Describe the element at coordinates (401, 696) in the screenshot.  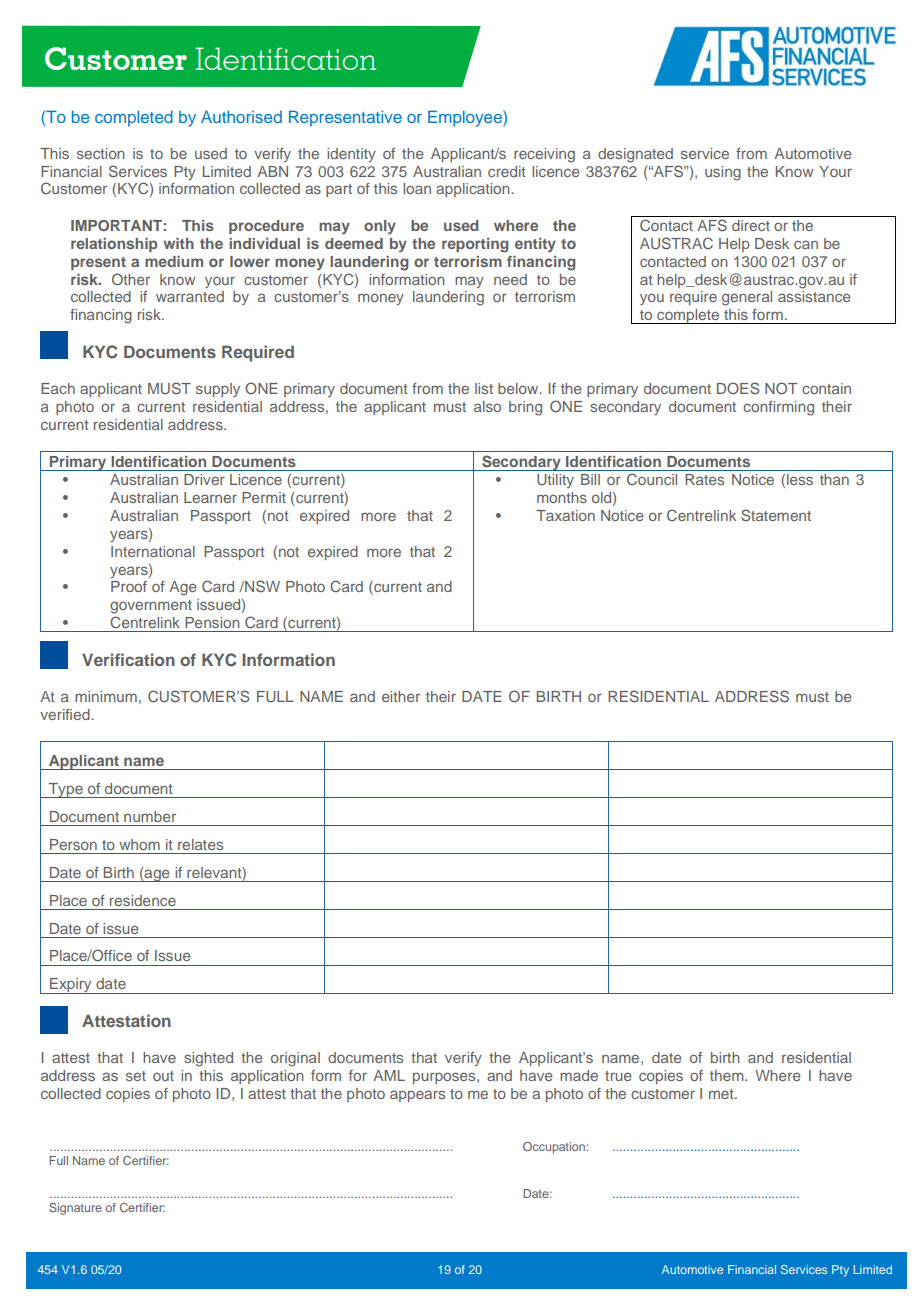
I see `either` at that location.
